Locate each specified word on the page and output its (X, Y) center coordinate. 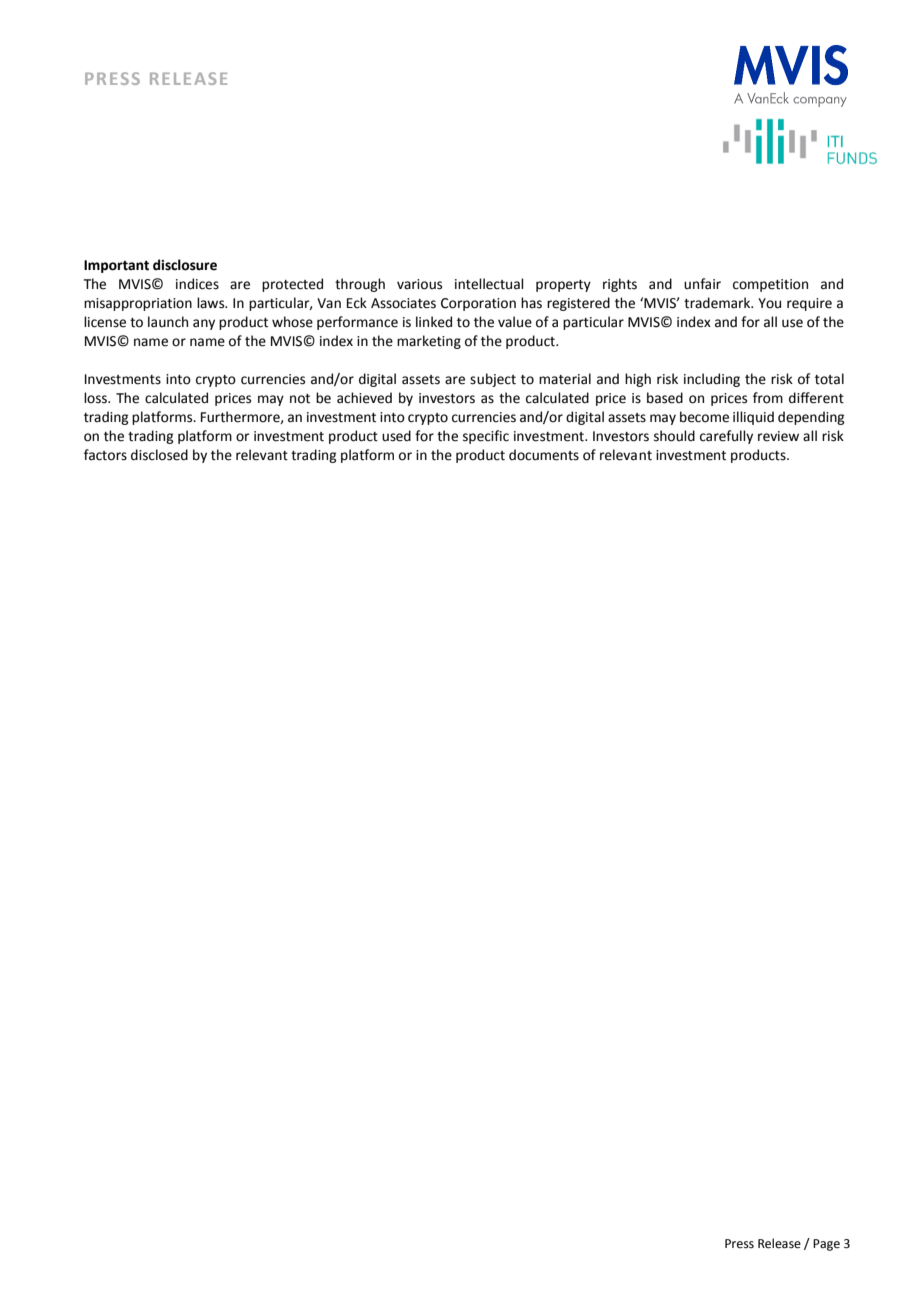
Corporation (478, 304)
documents (544, 455)
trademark (718, 303)
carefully (726, 437)
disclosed (159, 455)
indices (197, 284)
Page (826, 1245)
